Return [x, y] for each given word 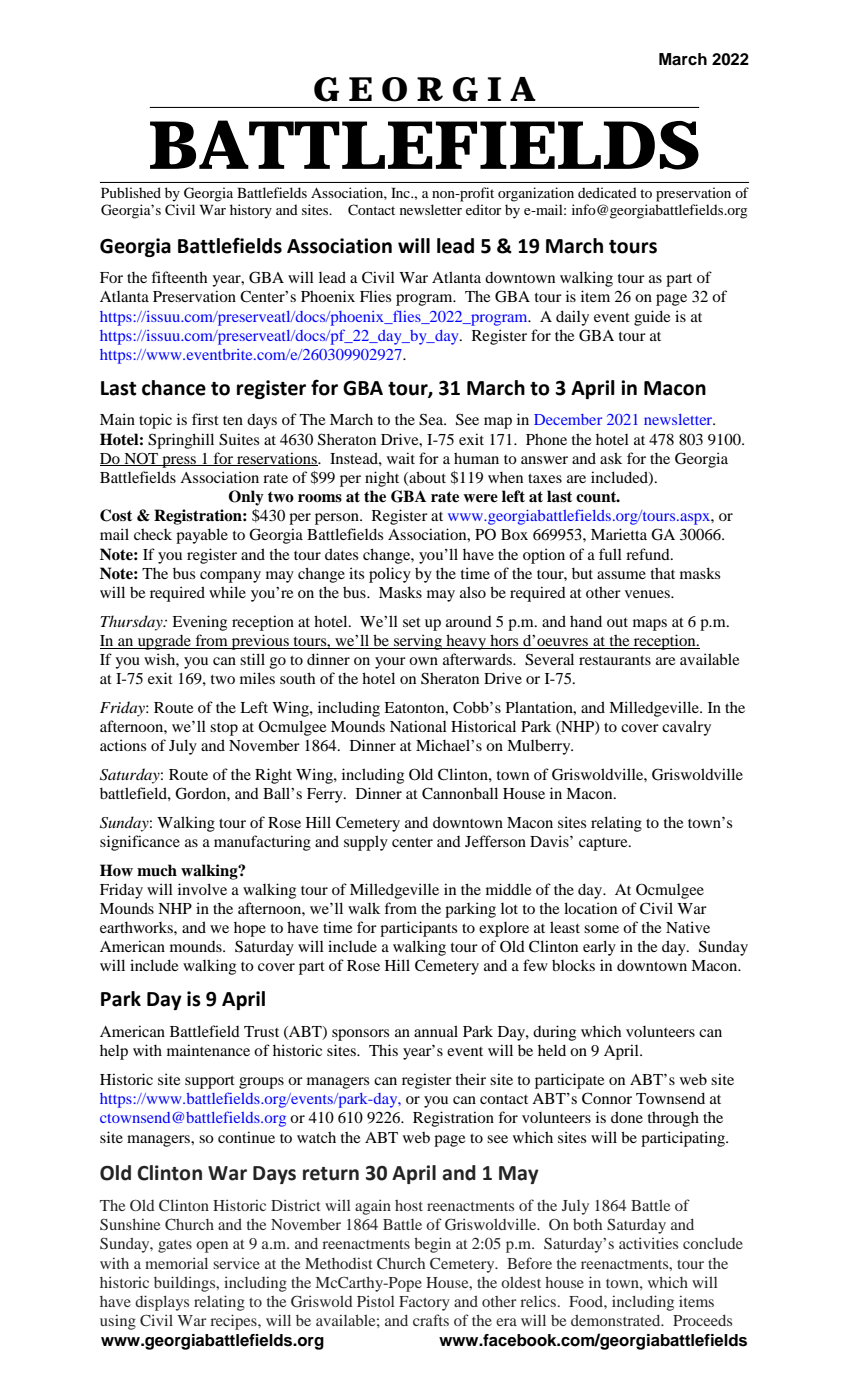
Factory [424, 1303]
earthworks [137, 927]
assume [621, 575]
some [601, 929]
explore [504, 929]
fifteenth [179, 277]
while [227, 592]
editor [483, 209]
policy [390, 575]
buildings [186, 1284]
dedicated [607, 192]
